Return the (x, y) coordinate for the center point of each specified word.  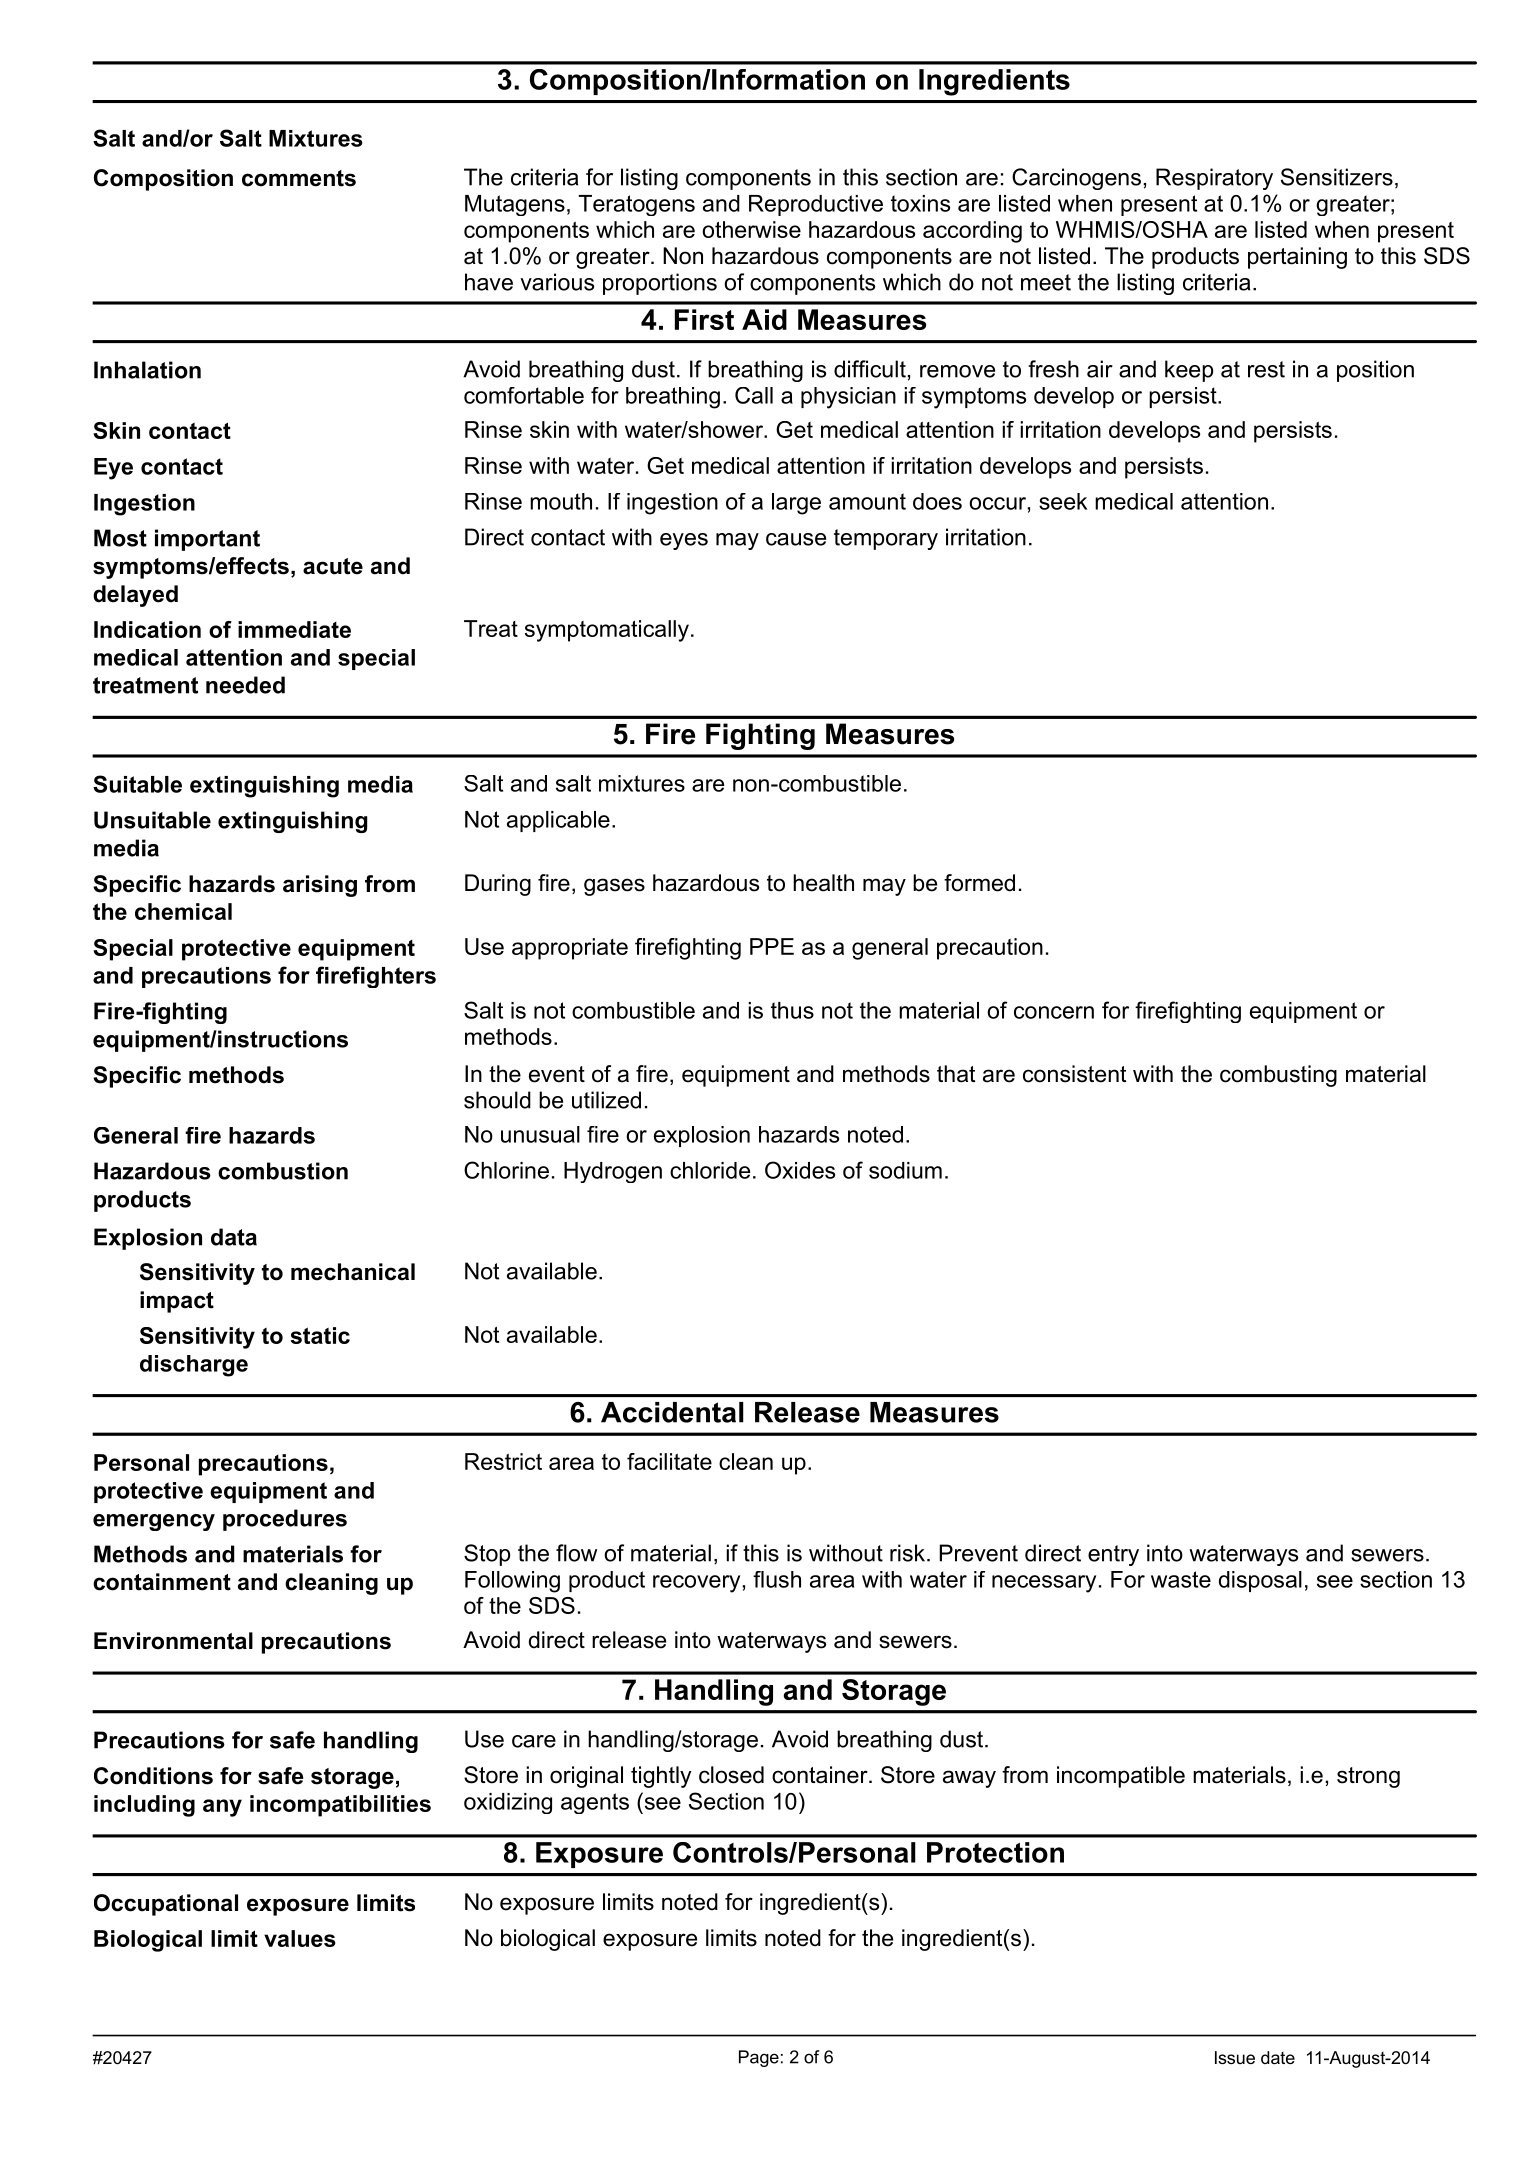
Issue (1235, 2057)
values (300, 1938)
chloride (710, 1170)
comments (299, 178)
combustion (283, 1171)
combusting (1278, 1076)
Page (759, 2058)
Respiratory (1214, 179)
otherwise (751, 229)
